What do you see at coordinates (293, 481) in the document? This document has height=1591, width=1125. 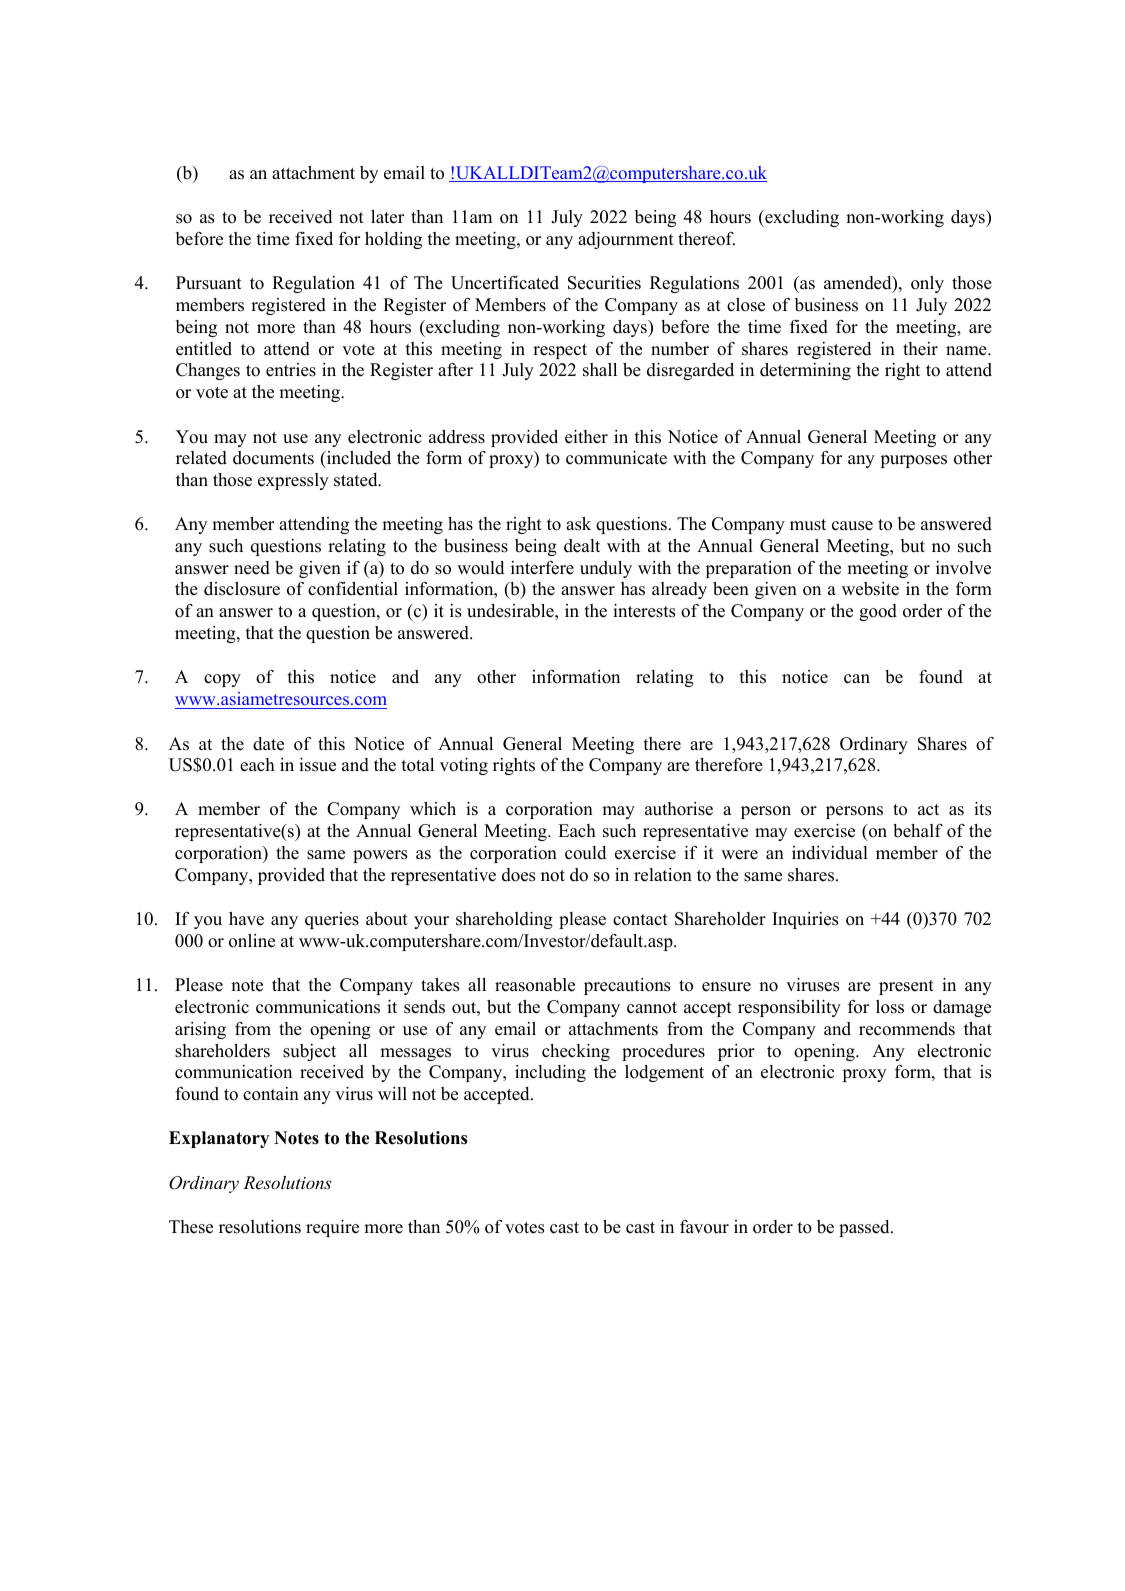 I see `expressly` at bounding box center [293, 481].
